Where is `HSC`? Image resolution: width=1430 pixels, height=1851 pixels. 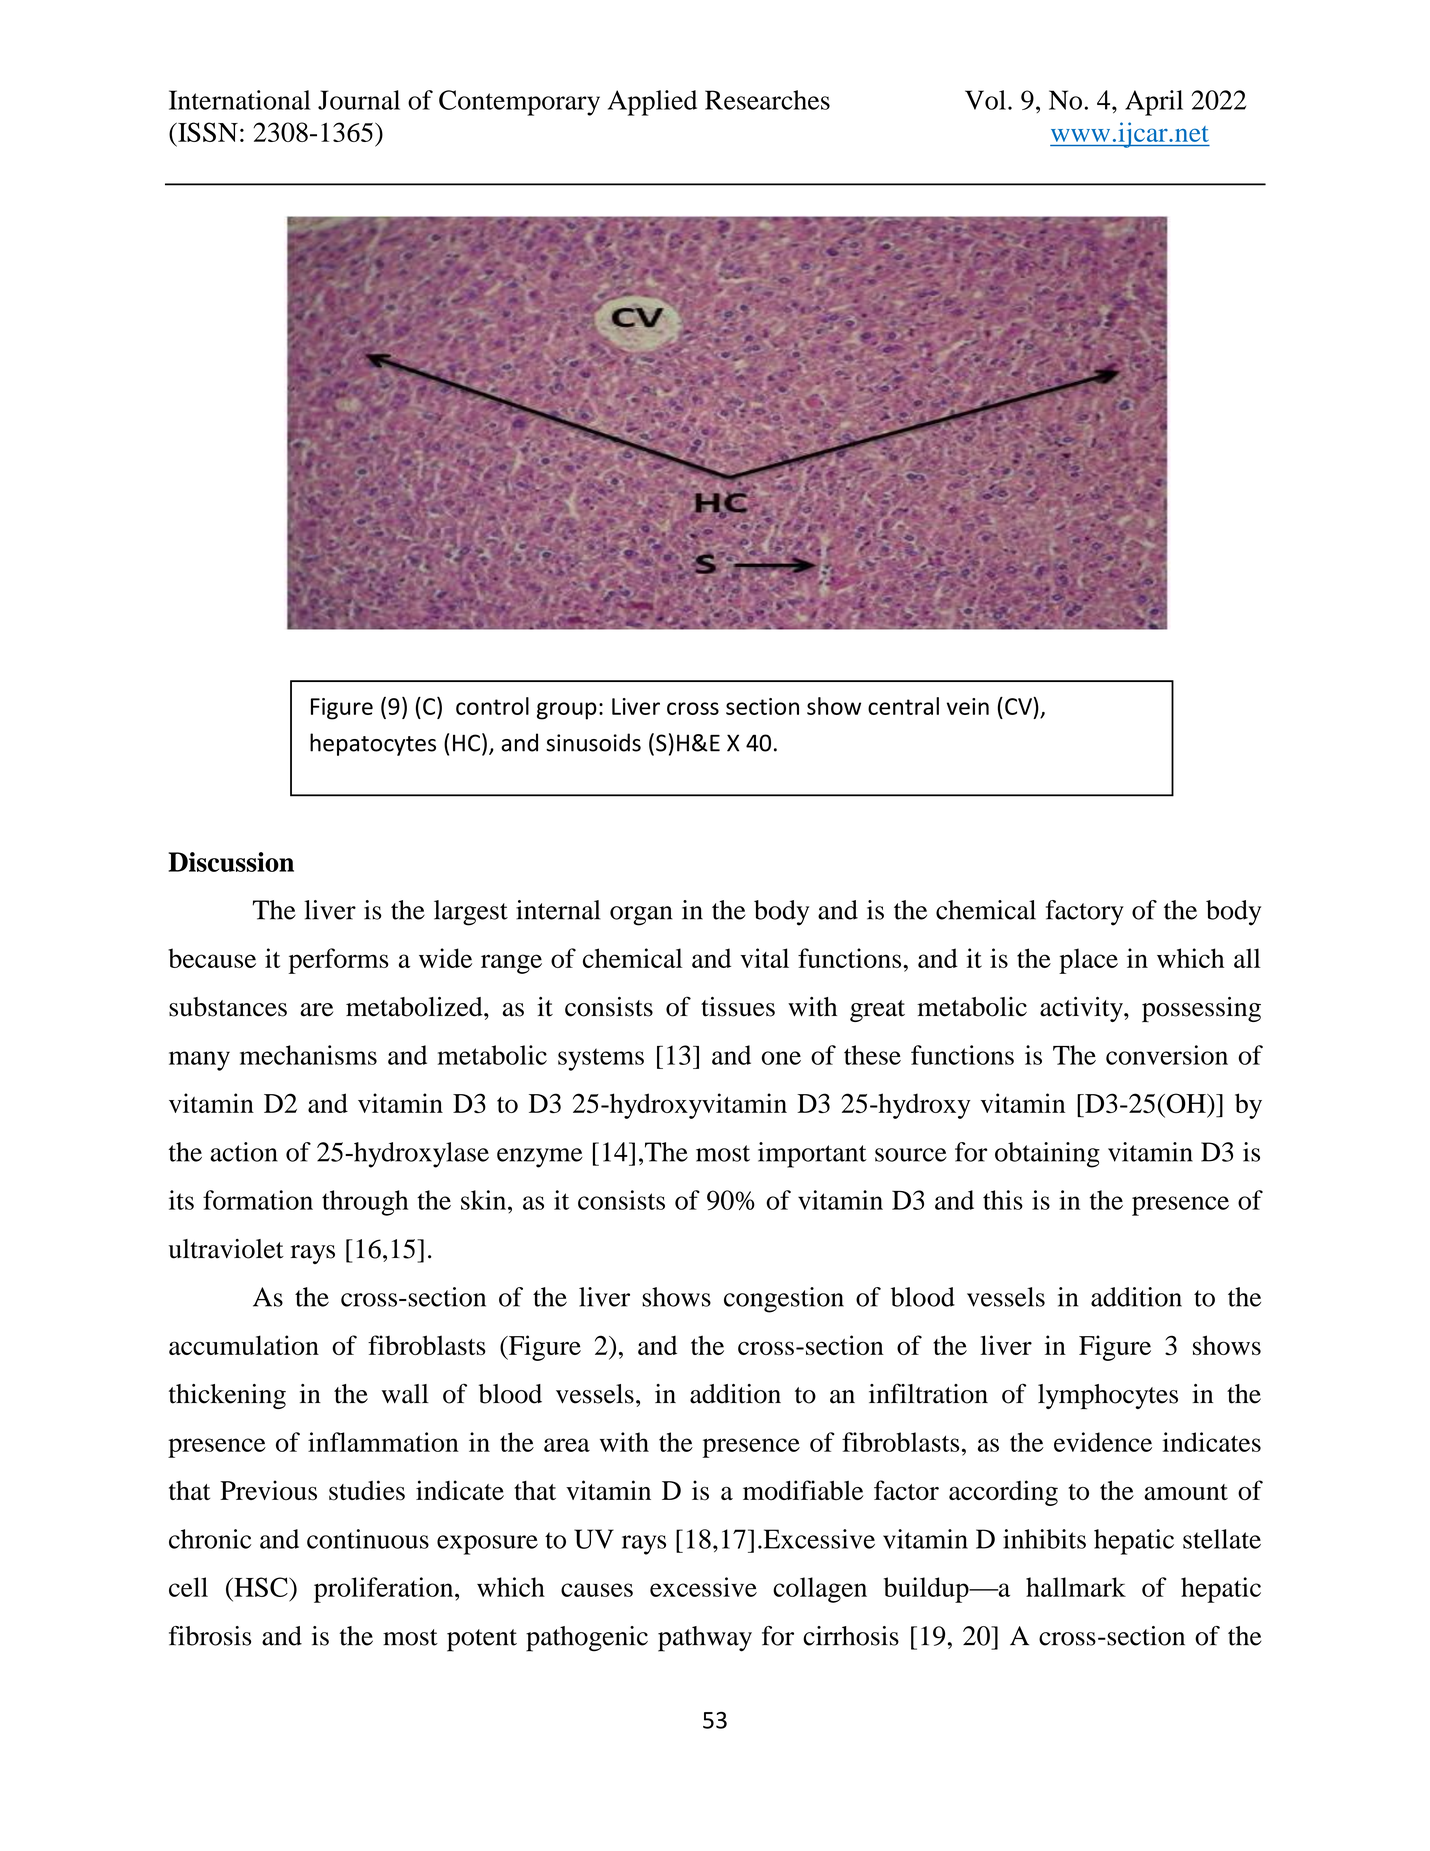 HSC is located at coordinates (261, 1587).
